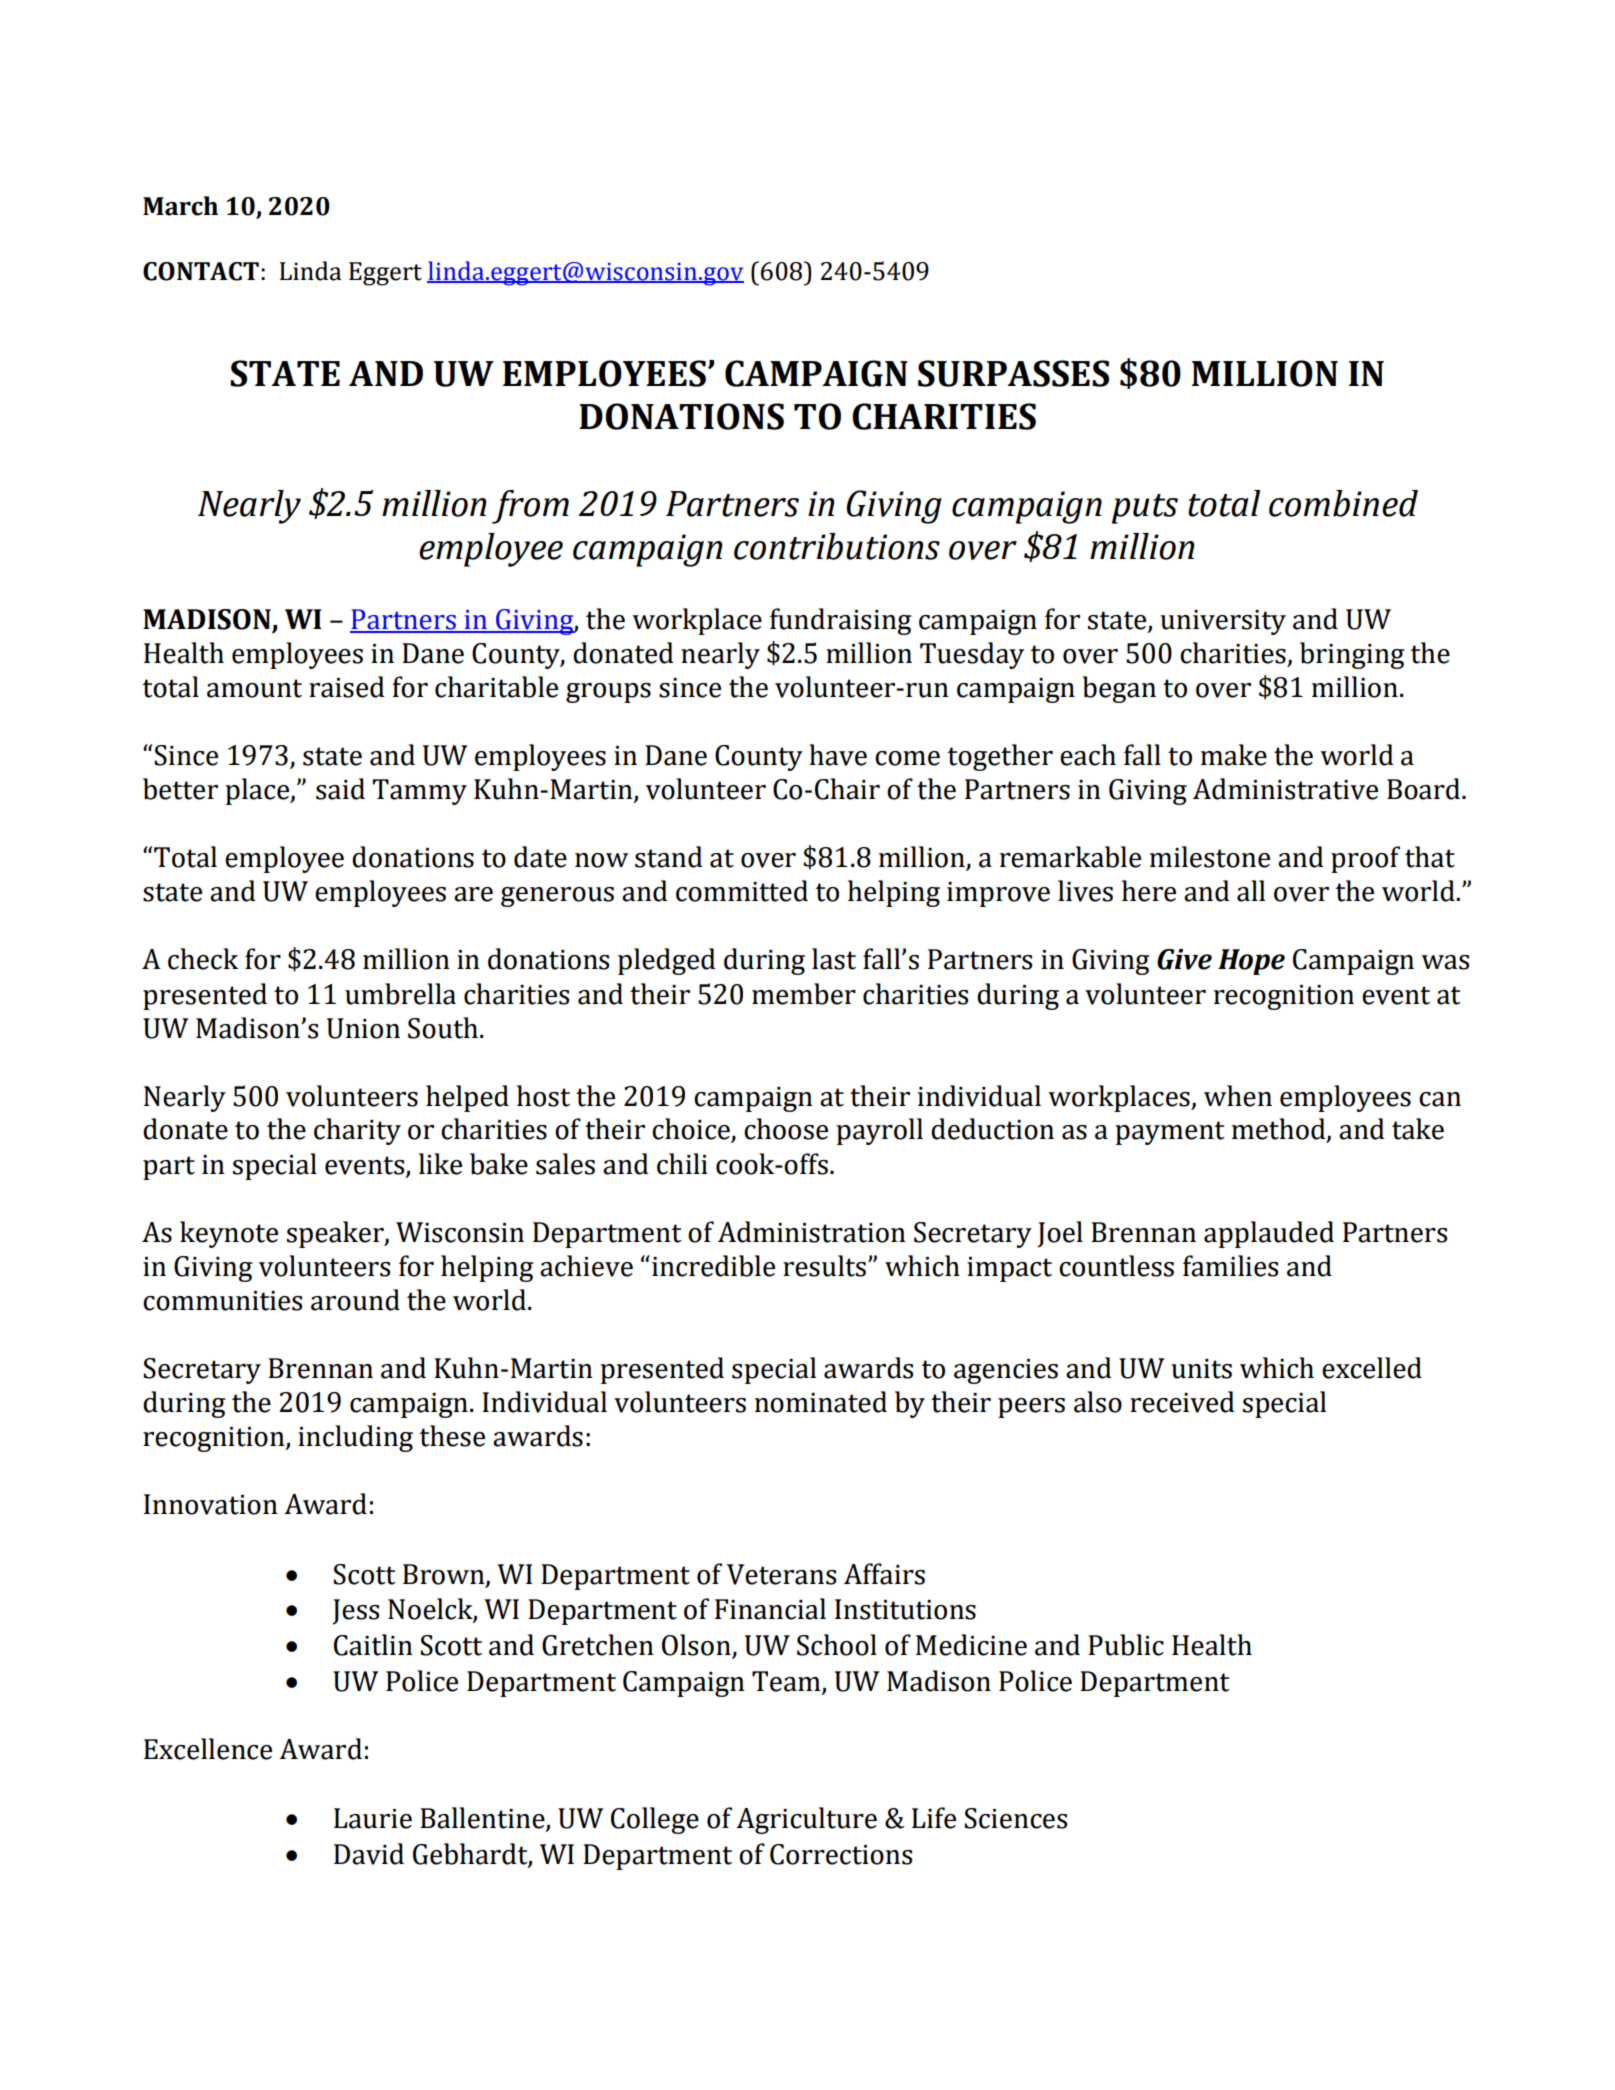  I want to click on combined, so click(1343, 503).
